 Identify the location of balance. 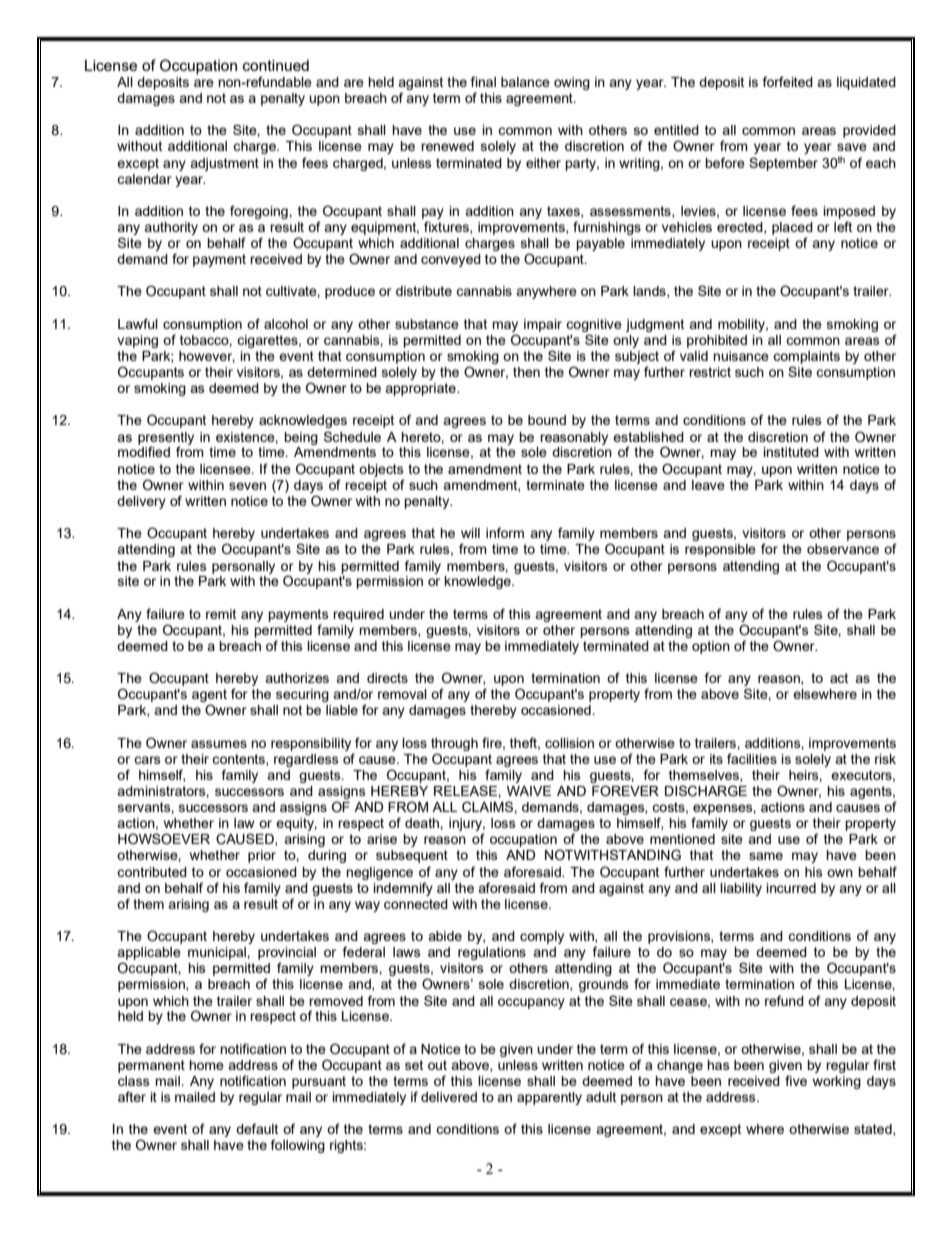
(525, 82).
